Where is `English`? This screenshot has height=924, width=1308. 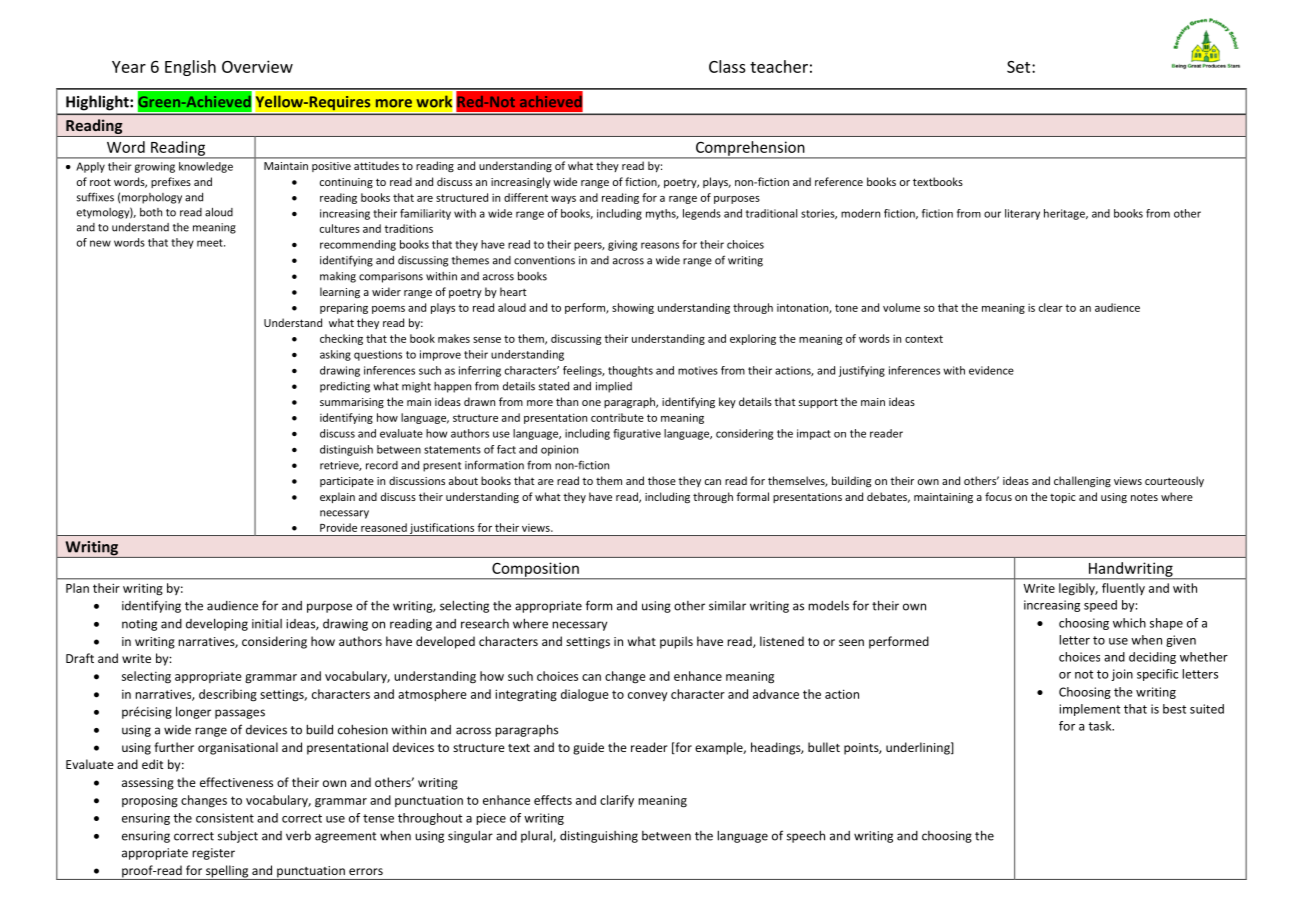
English is located at coordinates (190, 68).
